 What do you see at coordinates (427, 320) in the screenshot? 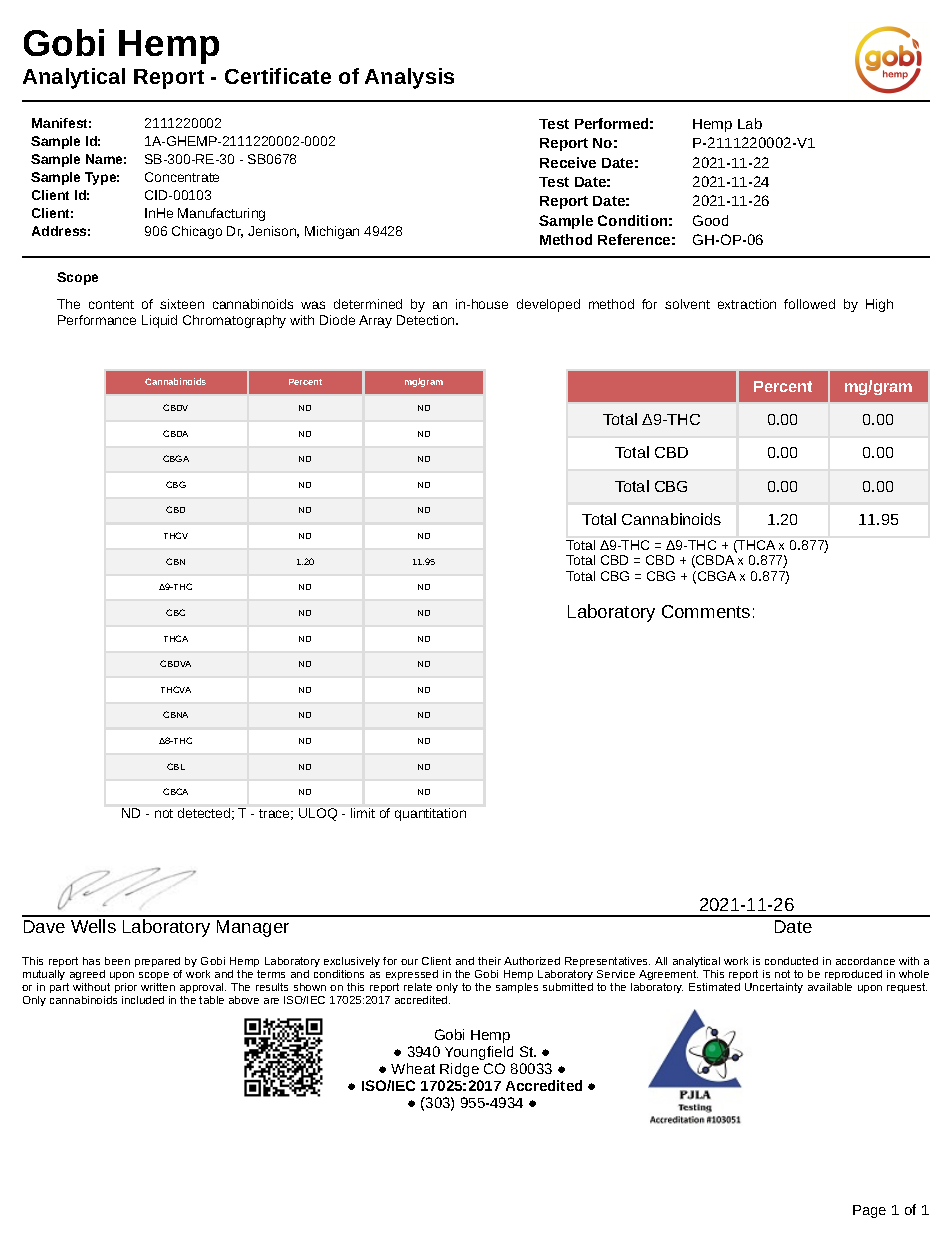
I see `Detection` at bounding box center [427, 320].
